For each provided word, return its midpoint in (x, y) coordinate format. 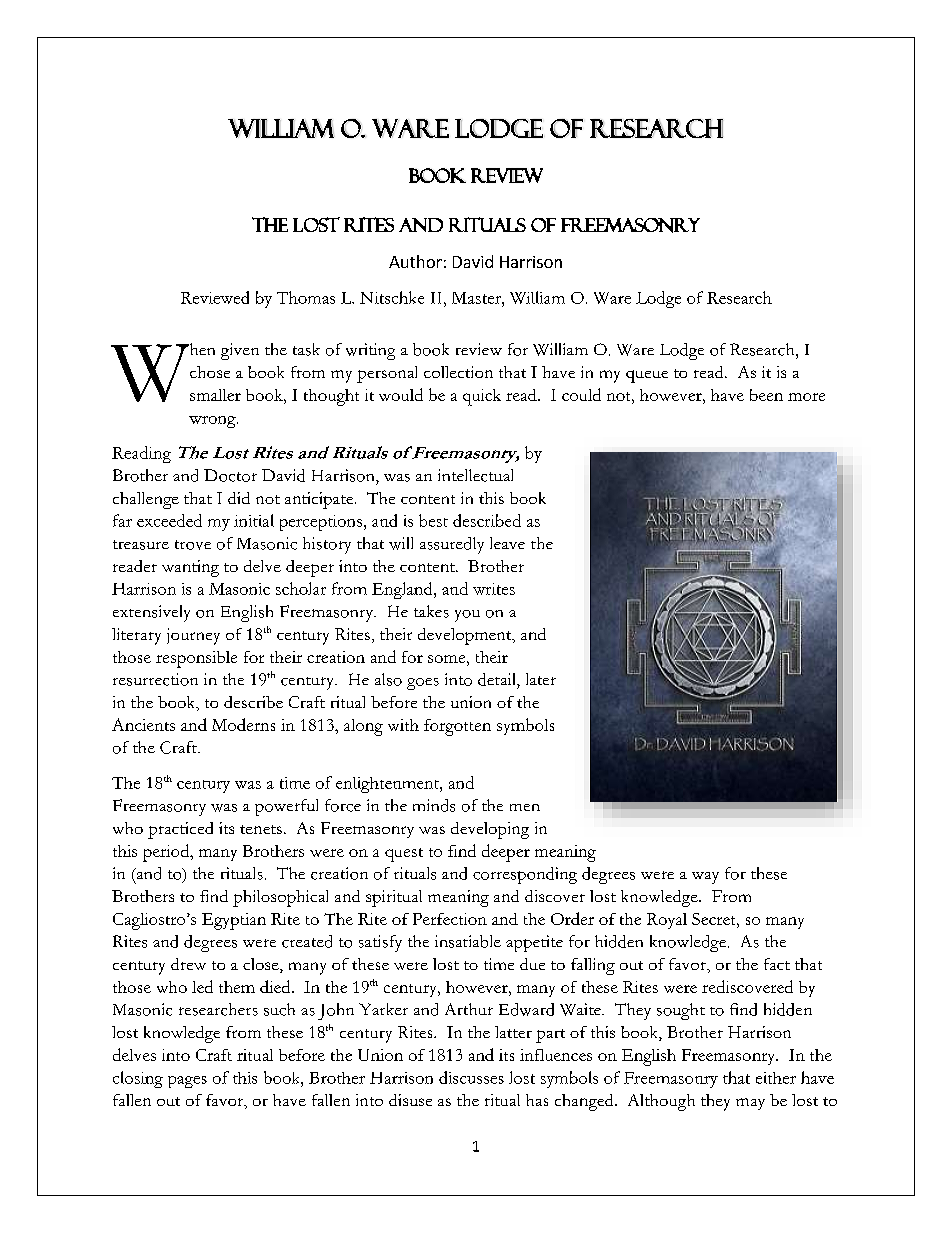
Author (415, 261)
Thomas (306, 297)
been (766, 395)
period (167, 853)
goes (423, 684)
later (541, 679)
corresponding (525, 875)
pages (187, 1082)
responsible (196, 659)
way (705, 878)
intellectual (475, 475)
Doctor (230, 475)
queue (647, 376)
